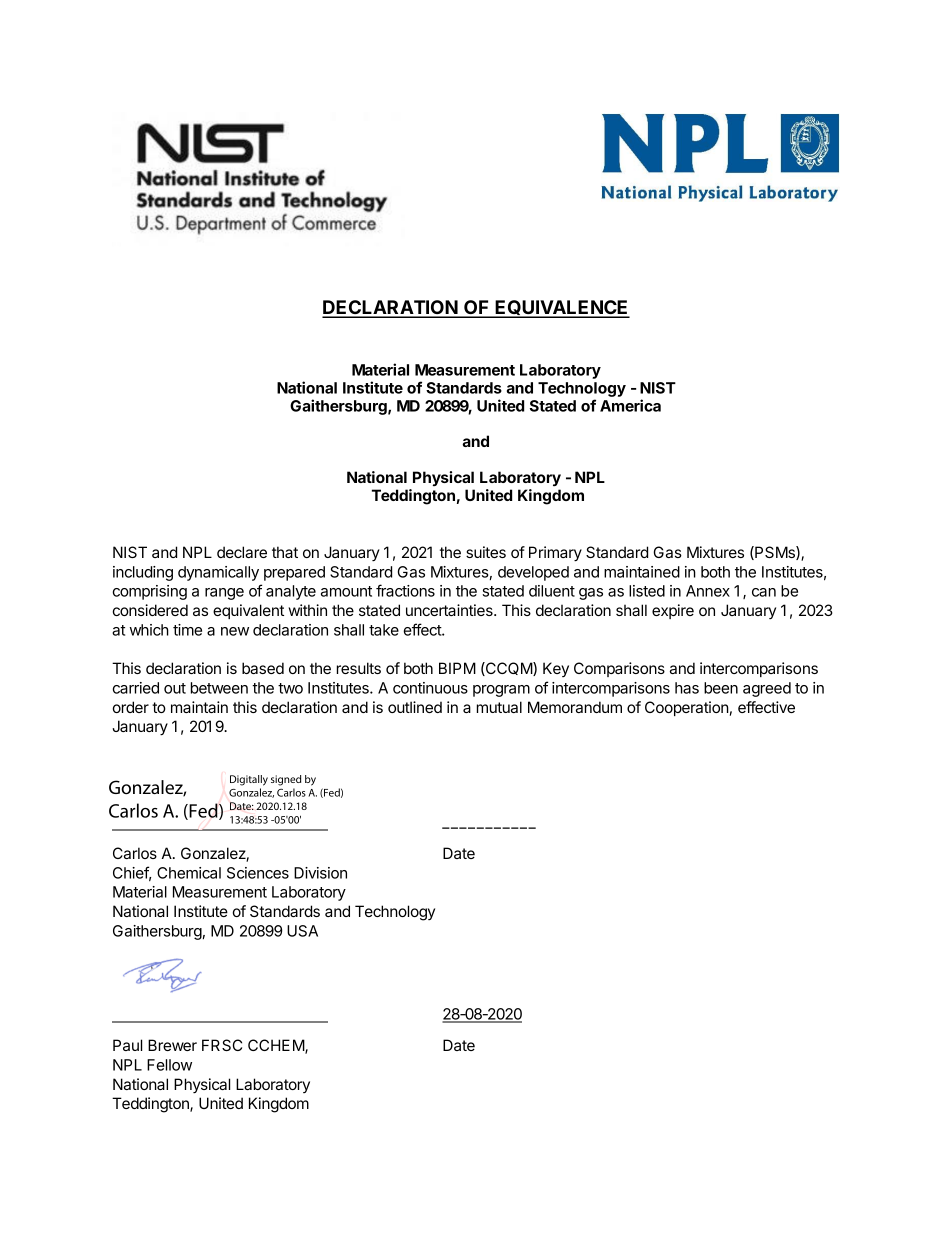  What do you see at coordinates (630, 405) in the document?
I see `America` at bounding box center [630, 405].
